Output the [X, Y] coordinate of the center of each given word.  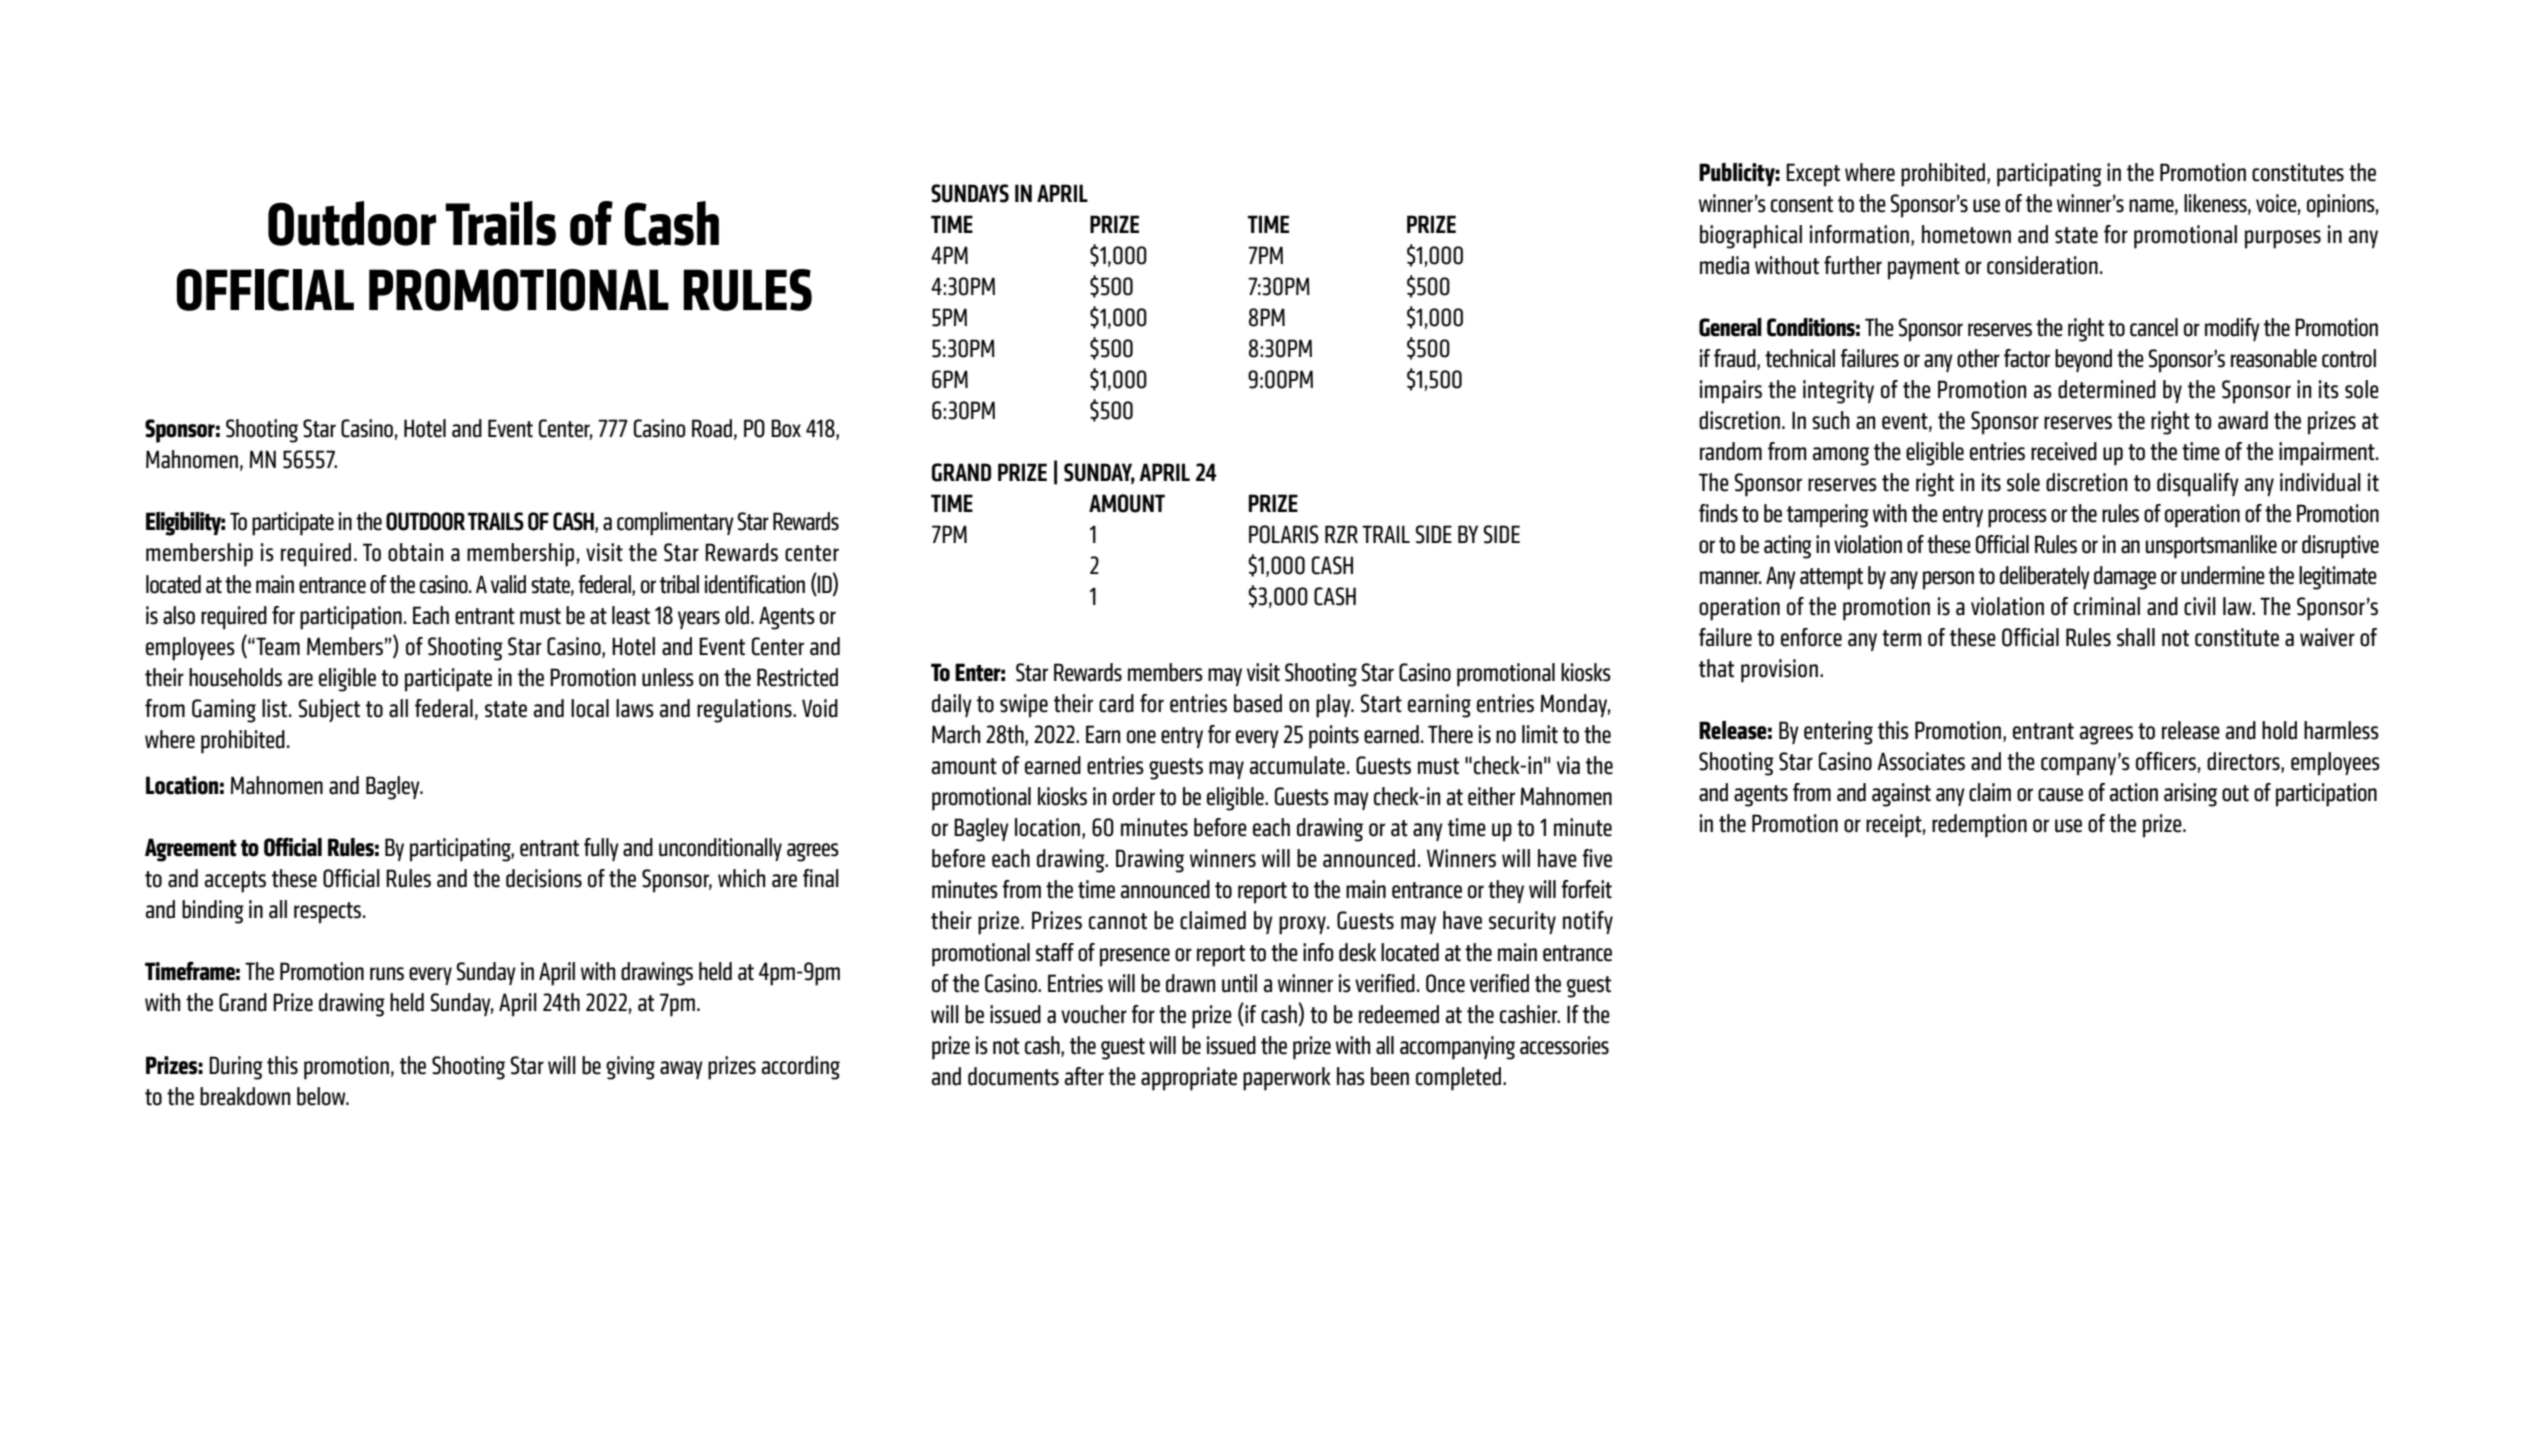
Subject [329, 710]
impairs [1731, 392]
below [322, 1096]
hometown [1966, 234]
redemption [1979, 826]
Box [786, 428]
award [2243, 420]
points [1334, 737]
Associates [1921, 761]
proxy [1303, 925]
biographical [1751, 237]
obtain [415, 552]
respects [329, 913]
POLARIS [1284, 534]
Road [712, 428]
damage [2125, 578]
